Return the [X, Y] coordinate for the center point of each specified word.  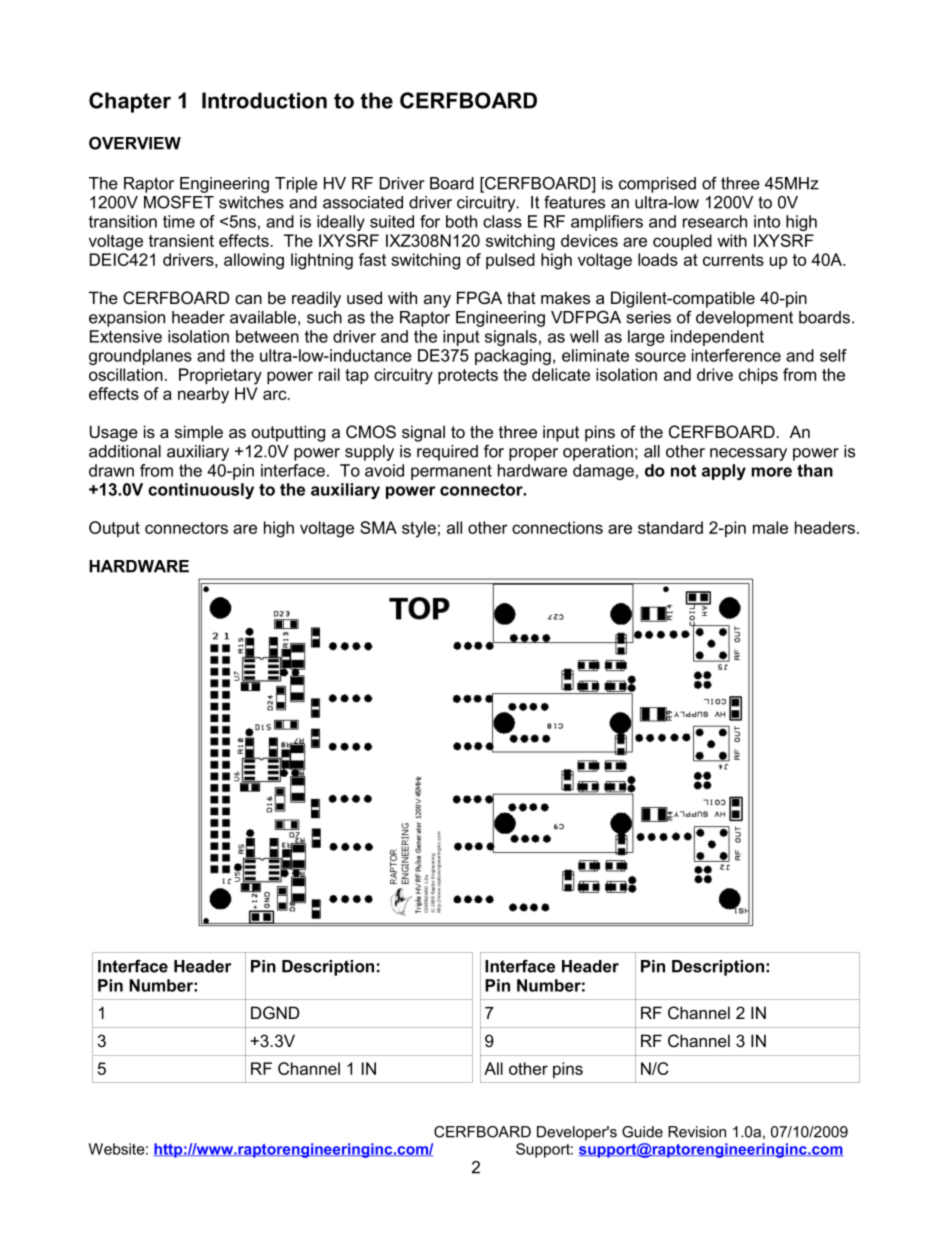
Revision [697, 1132]
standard [670, 527]
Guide [642, 1132]
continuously [201, 491]
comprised [657, 185]
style [419, 529]
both [461, 221]
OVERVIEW [135, 143]
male [770, 527]
